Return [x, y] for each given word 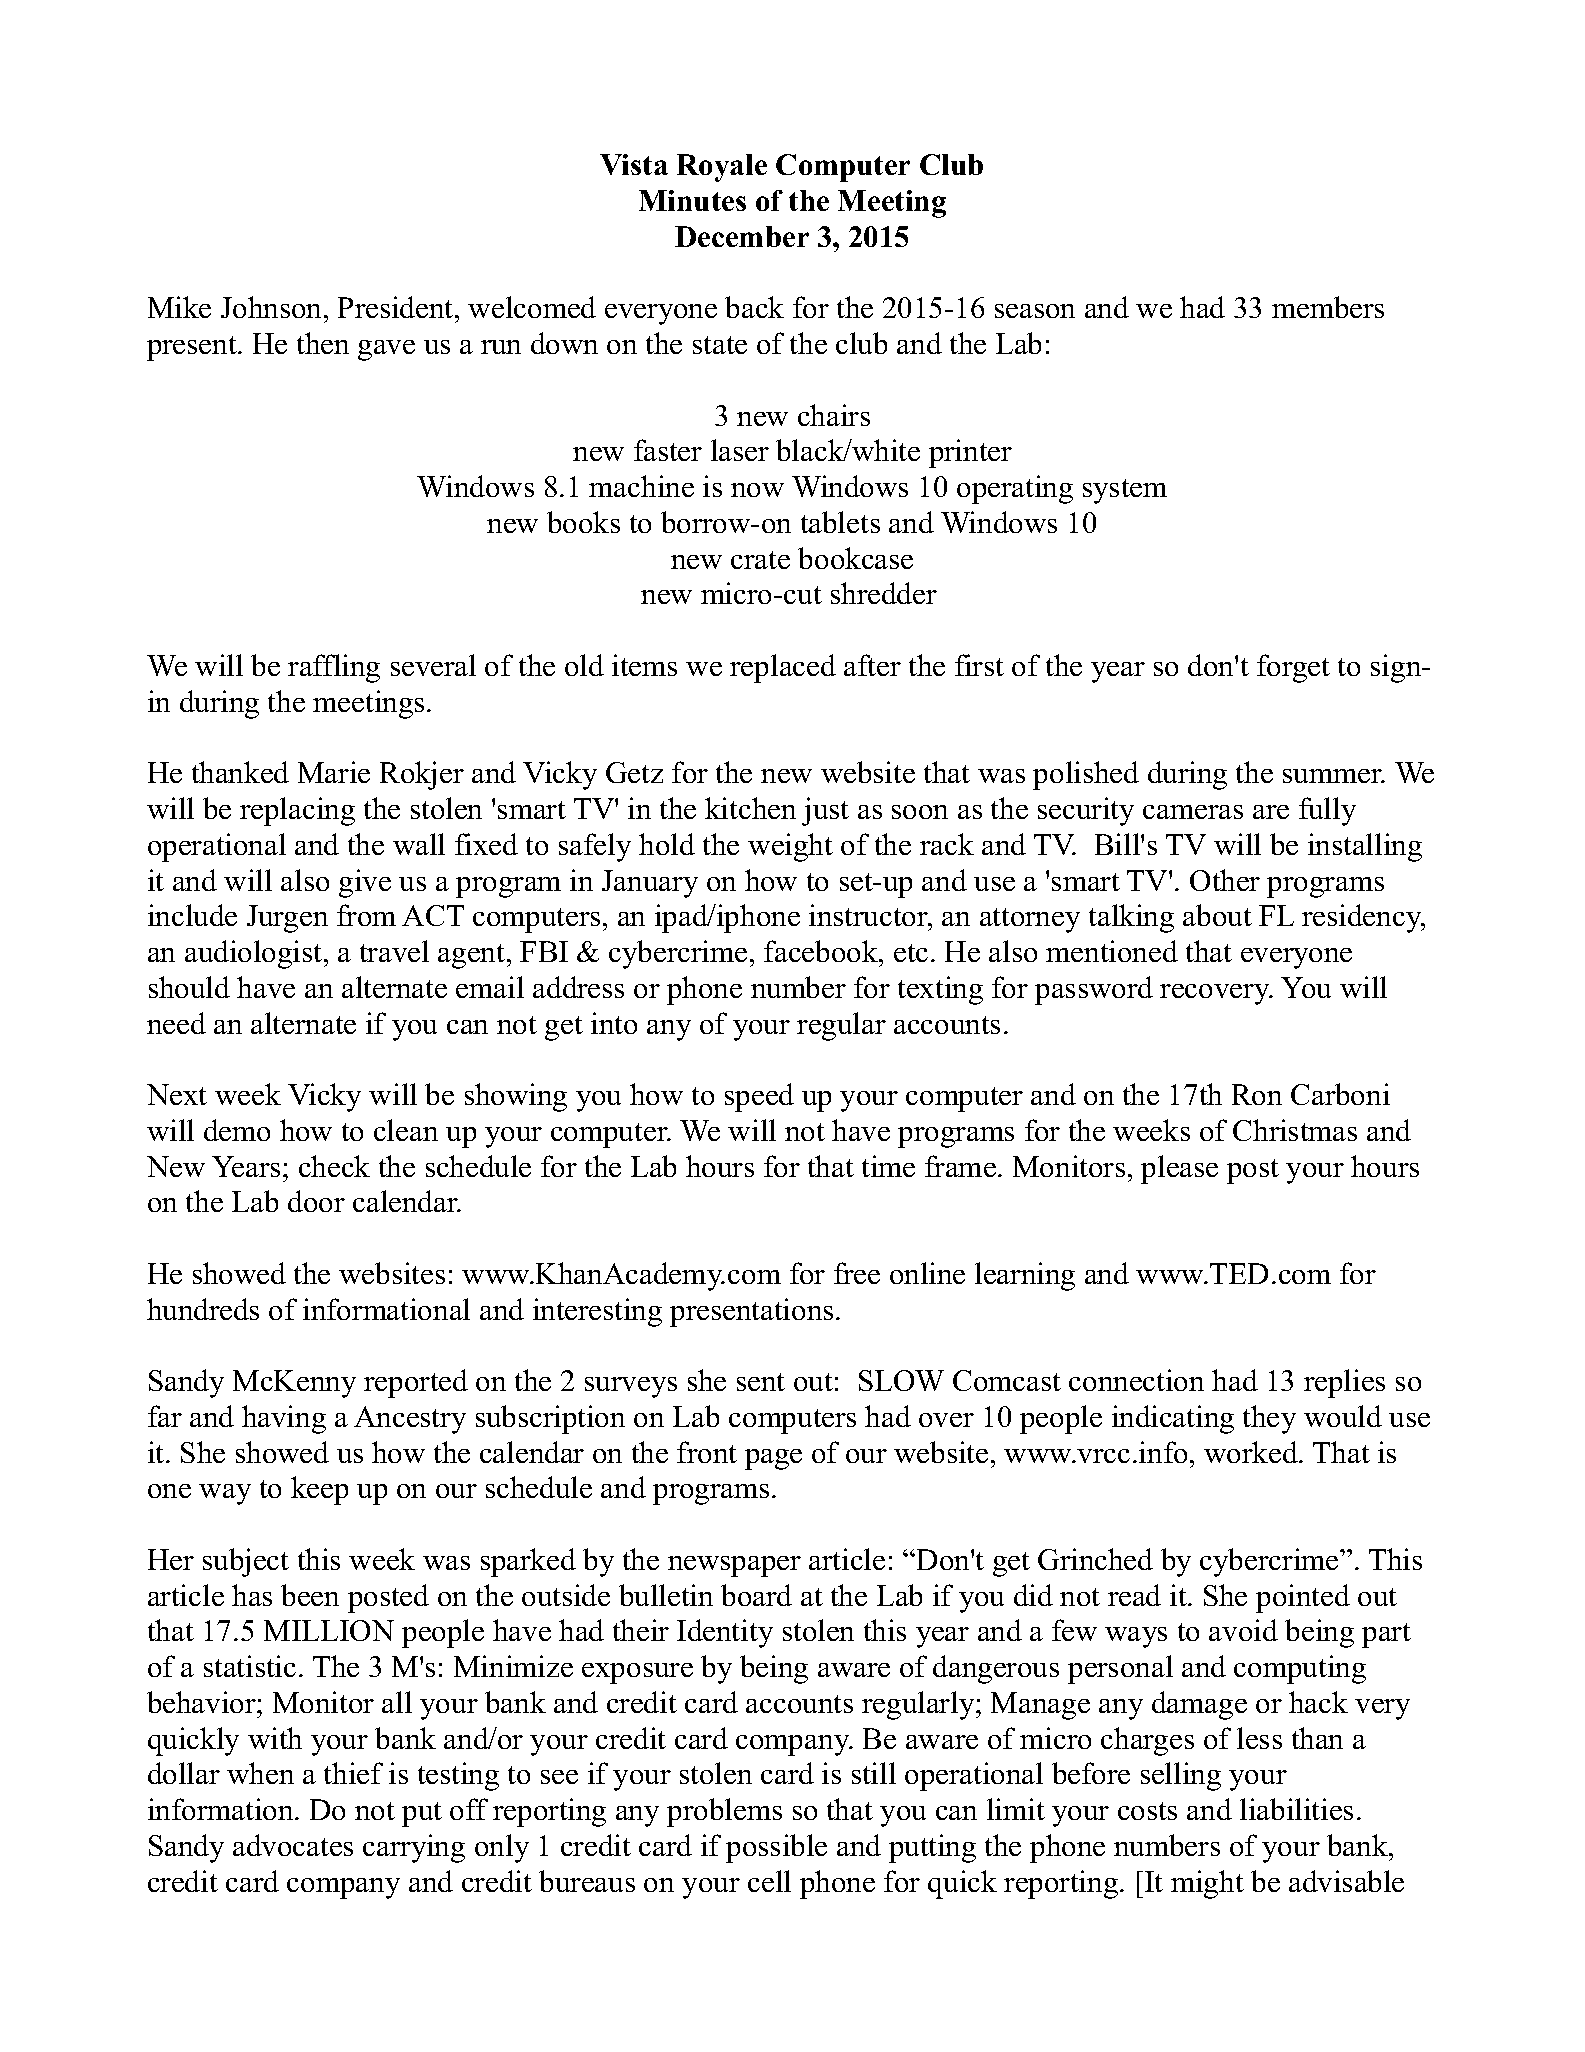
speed [759, 1097]
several [433, 665]
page [773, 1459]
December [742, 236]
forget [1293, 668]
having [284, 1419]
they [1269, 1419]
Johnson [273, 307]
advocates [293, 1845]
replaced [783, 668]
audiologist [255, 954]
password [1094, 990]
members [1328, 307]
